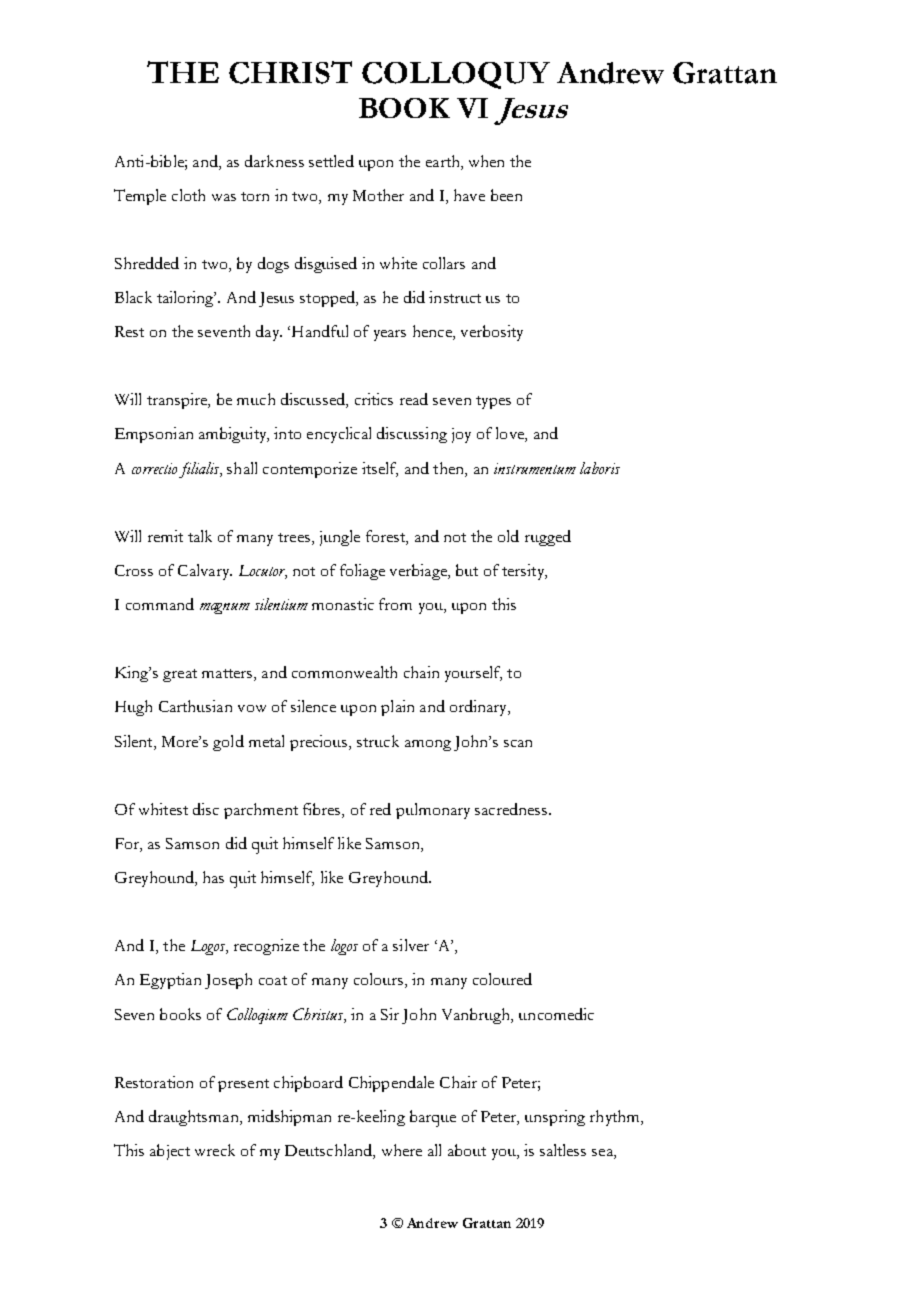  I want to click on wreck, so click(215, 1150).
